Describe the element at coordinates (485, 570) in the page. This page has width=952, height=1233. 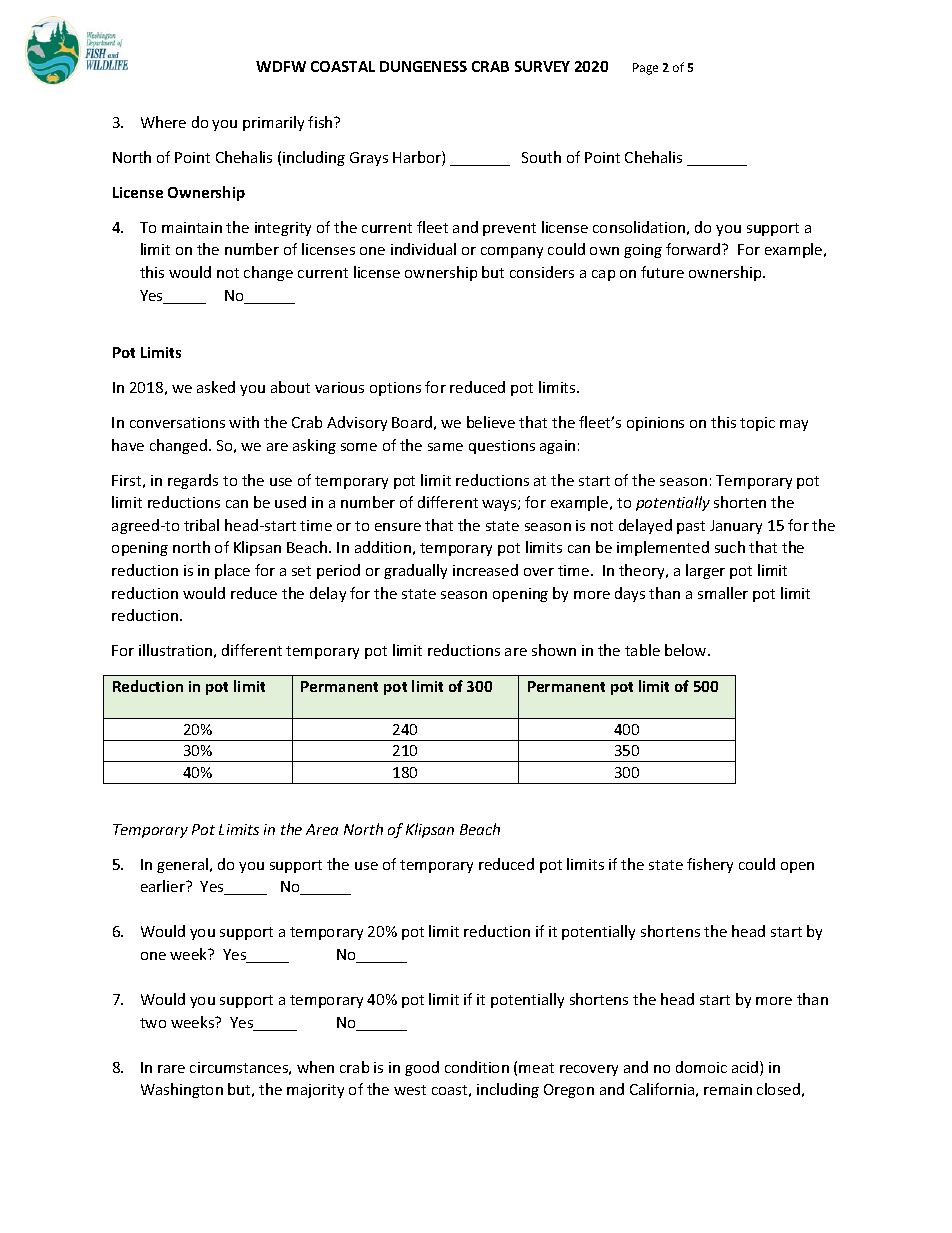
I see `increased` at that location.
